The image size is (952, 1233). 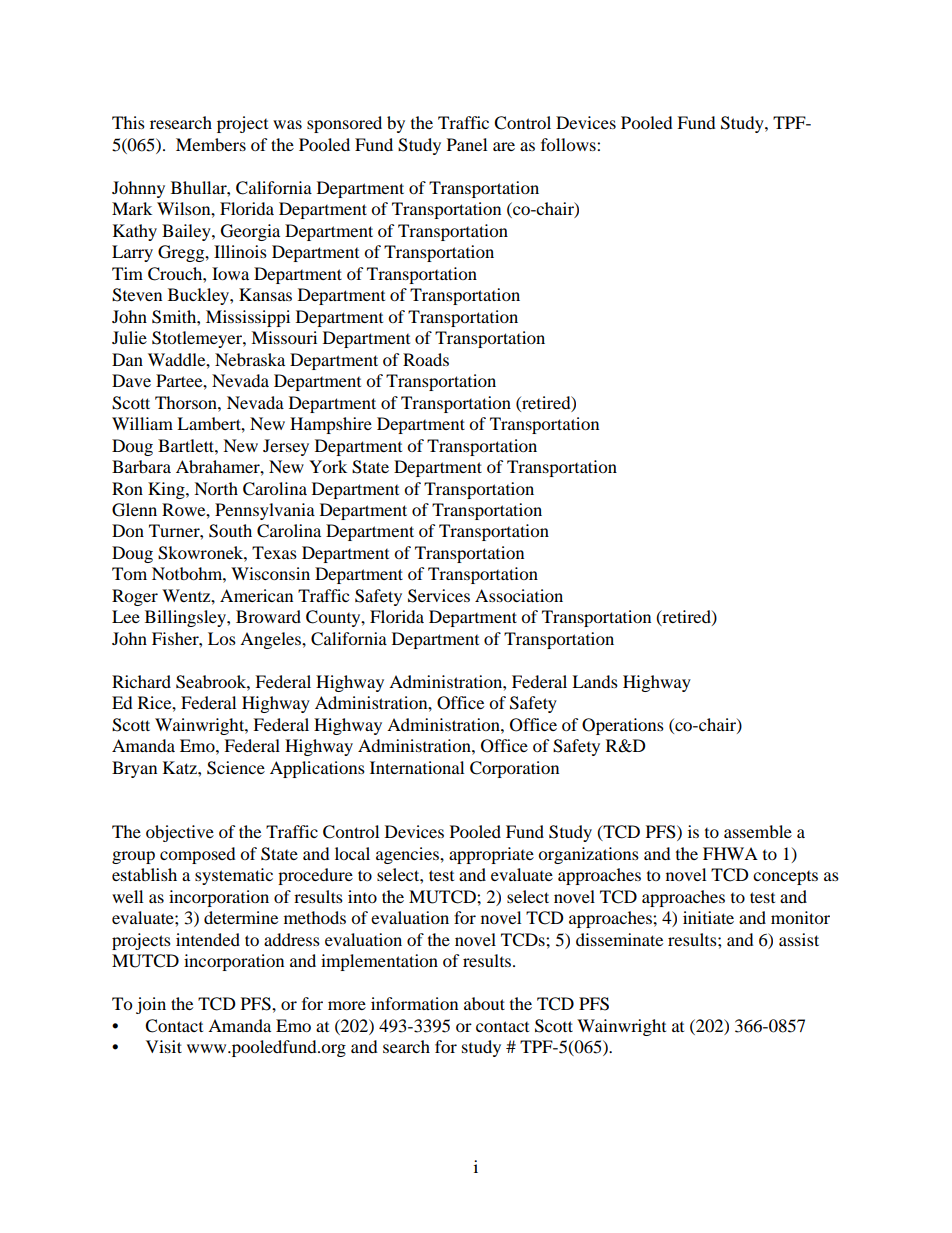 What do you see at coordinates (439, 596) in the screenshot?
I see `Services` at bounding box center [439, 596].
